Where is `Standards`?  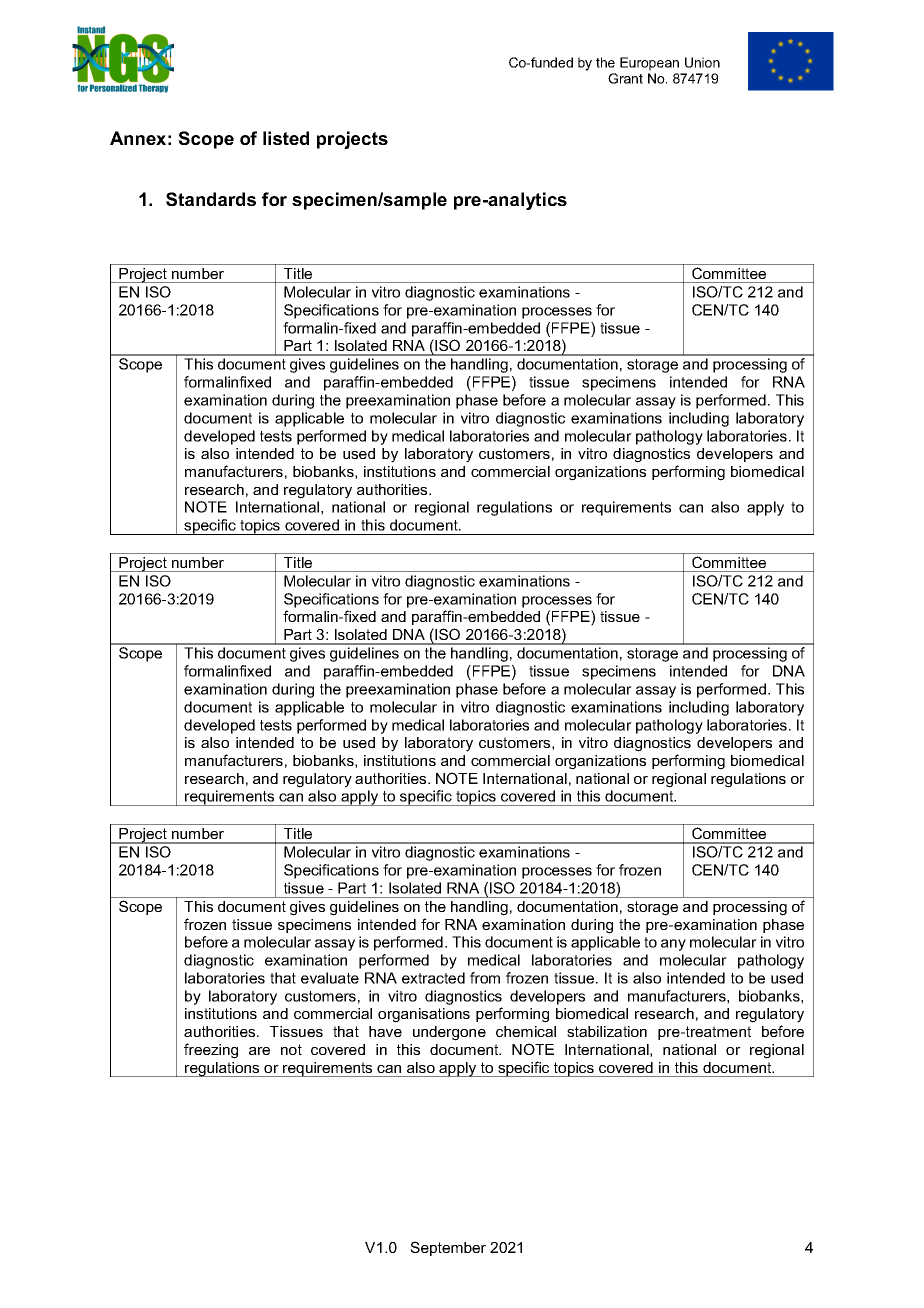
Standards is located at coordinates (211, 199).
